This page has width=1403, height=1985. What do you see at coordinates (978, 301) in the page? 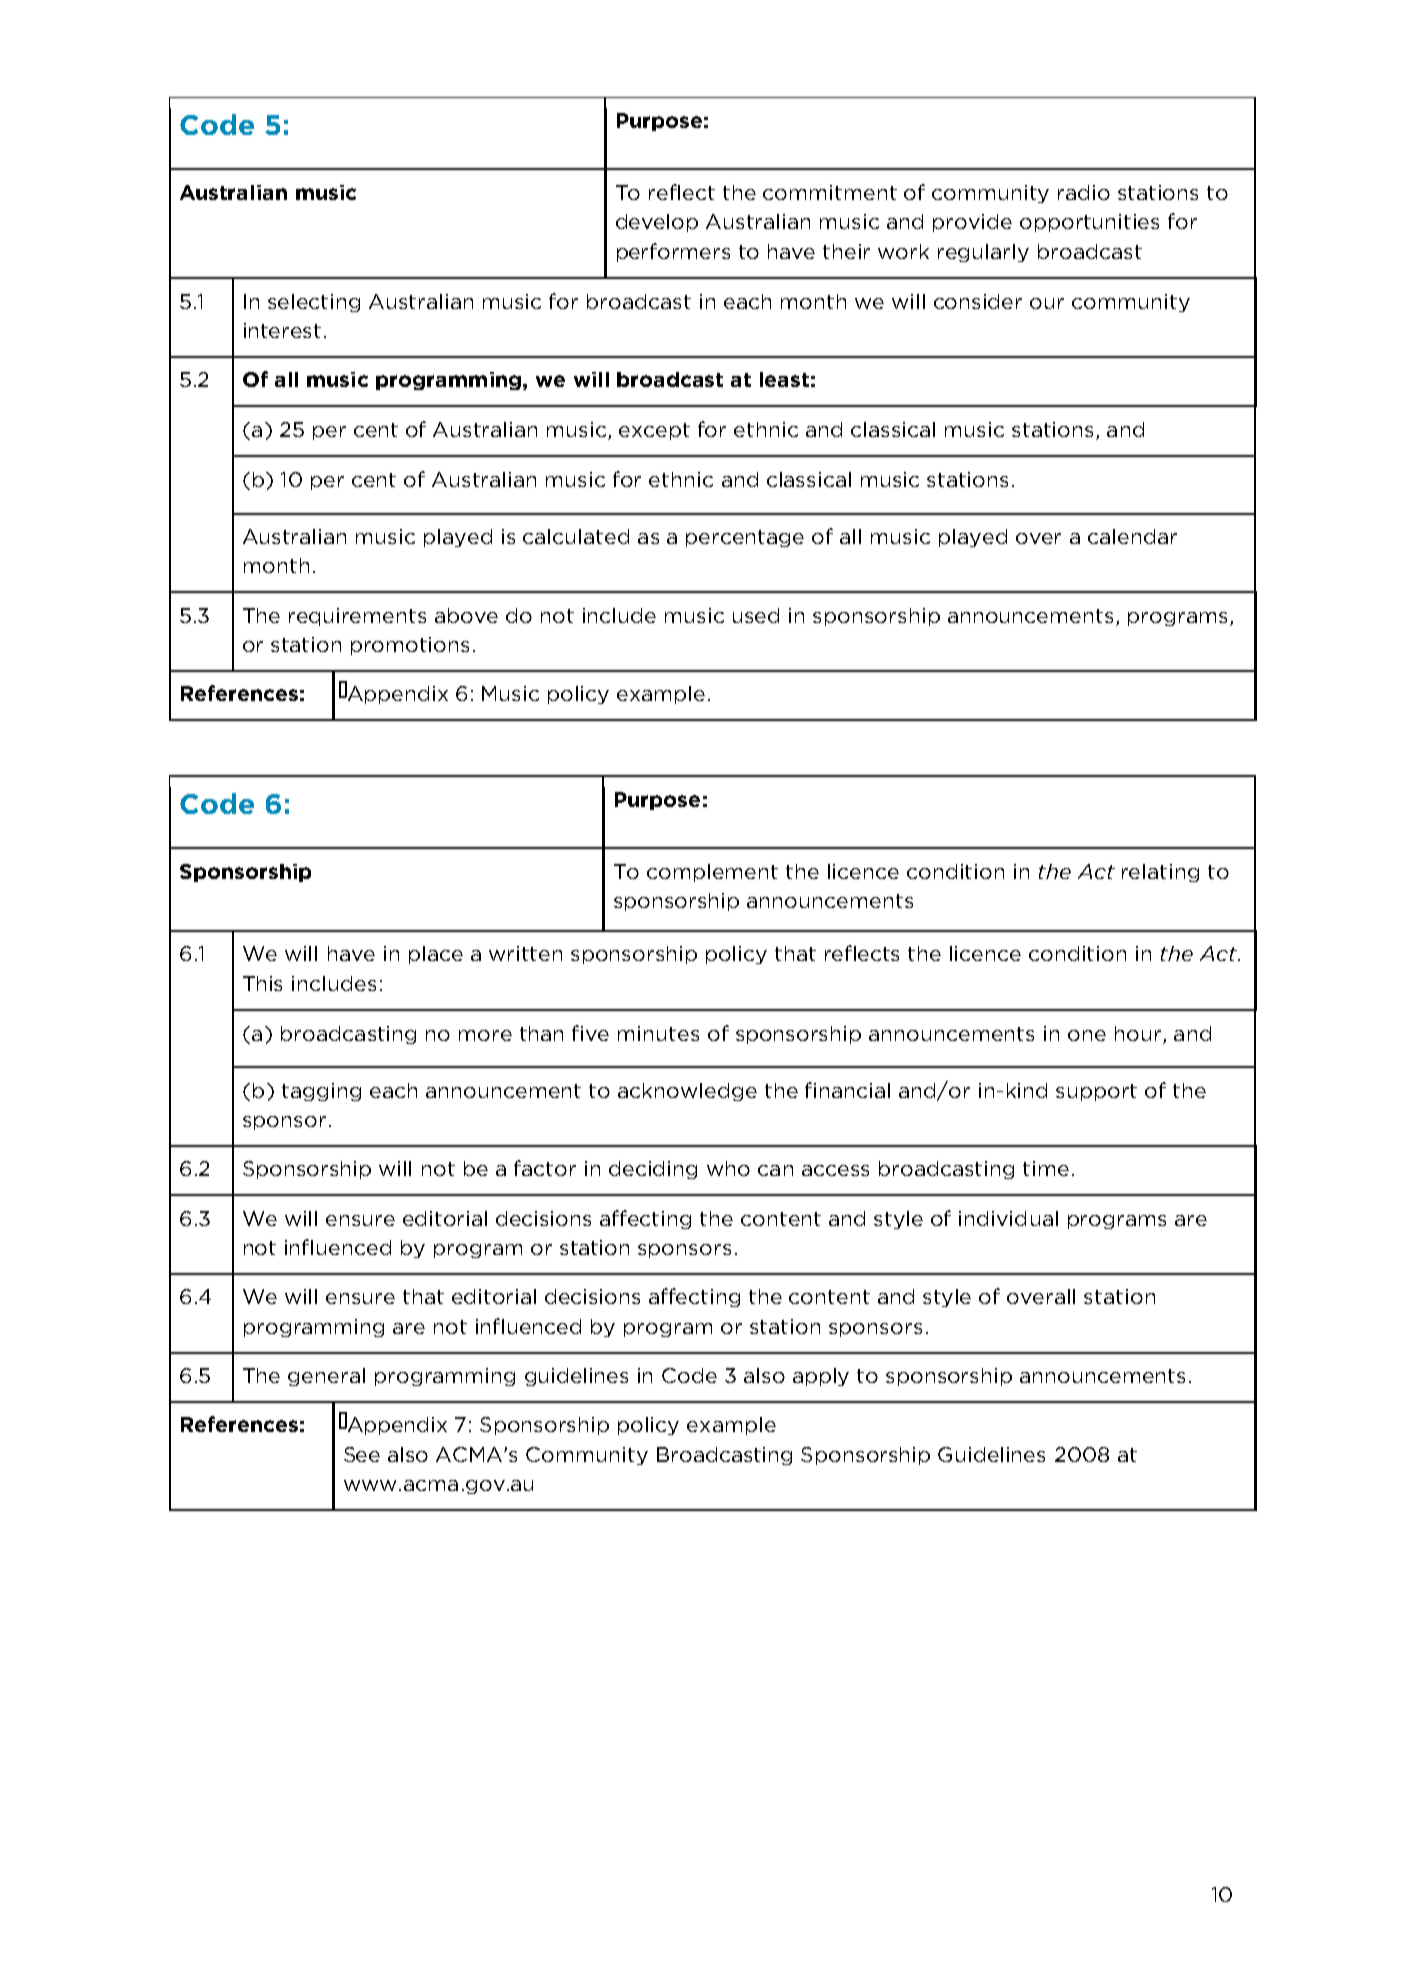
I see `consider` at bounding box center [978, 301].
